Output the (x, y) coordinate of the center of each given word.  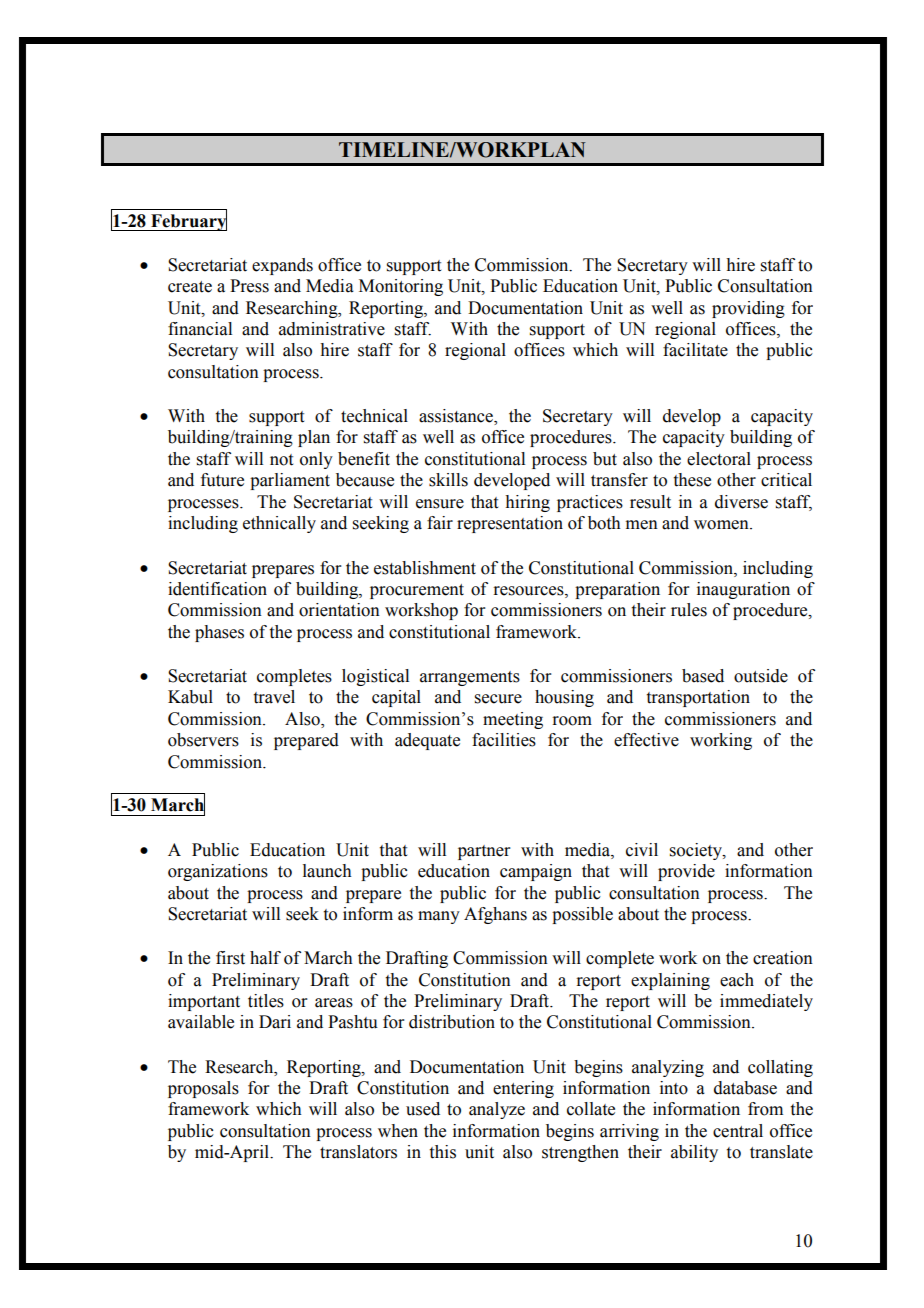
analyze (497, 1110)
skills (448, 480)
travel (274, 697)
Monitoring (401, 287)
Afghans (495, 915)
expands (282, 266)
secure (498, 699)
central (738, 1131)
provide (686, 872)
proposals (203, 1089)
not (281, 460)
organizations (218, 872)
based (703, 676)
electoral (719, 459)
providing (748, 309)
